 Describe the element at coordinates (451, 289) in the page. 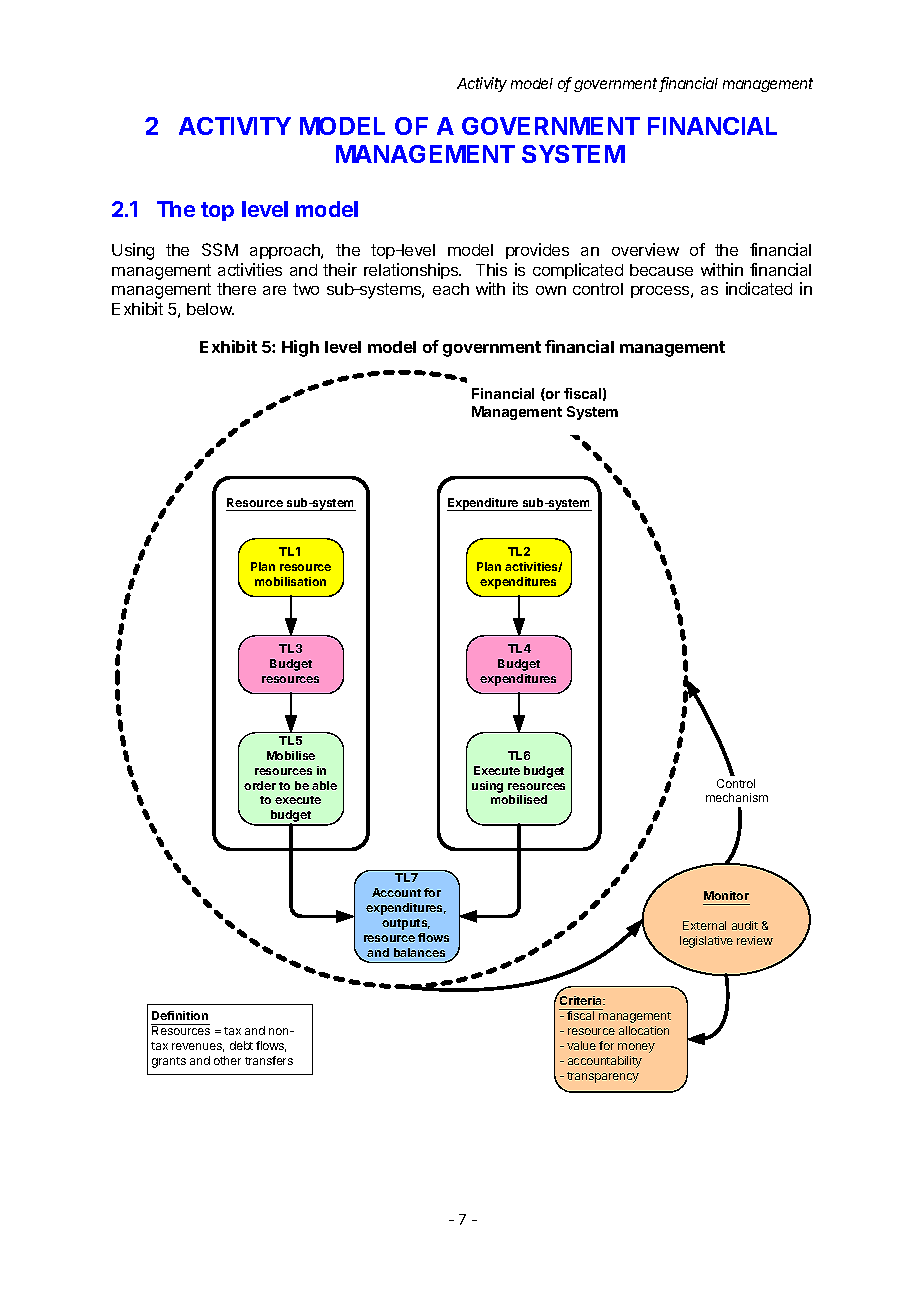

I see `each` at that location.
